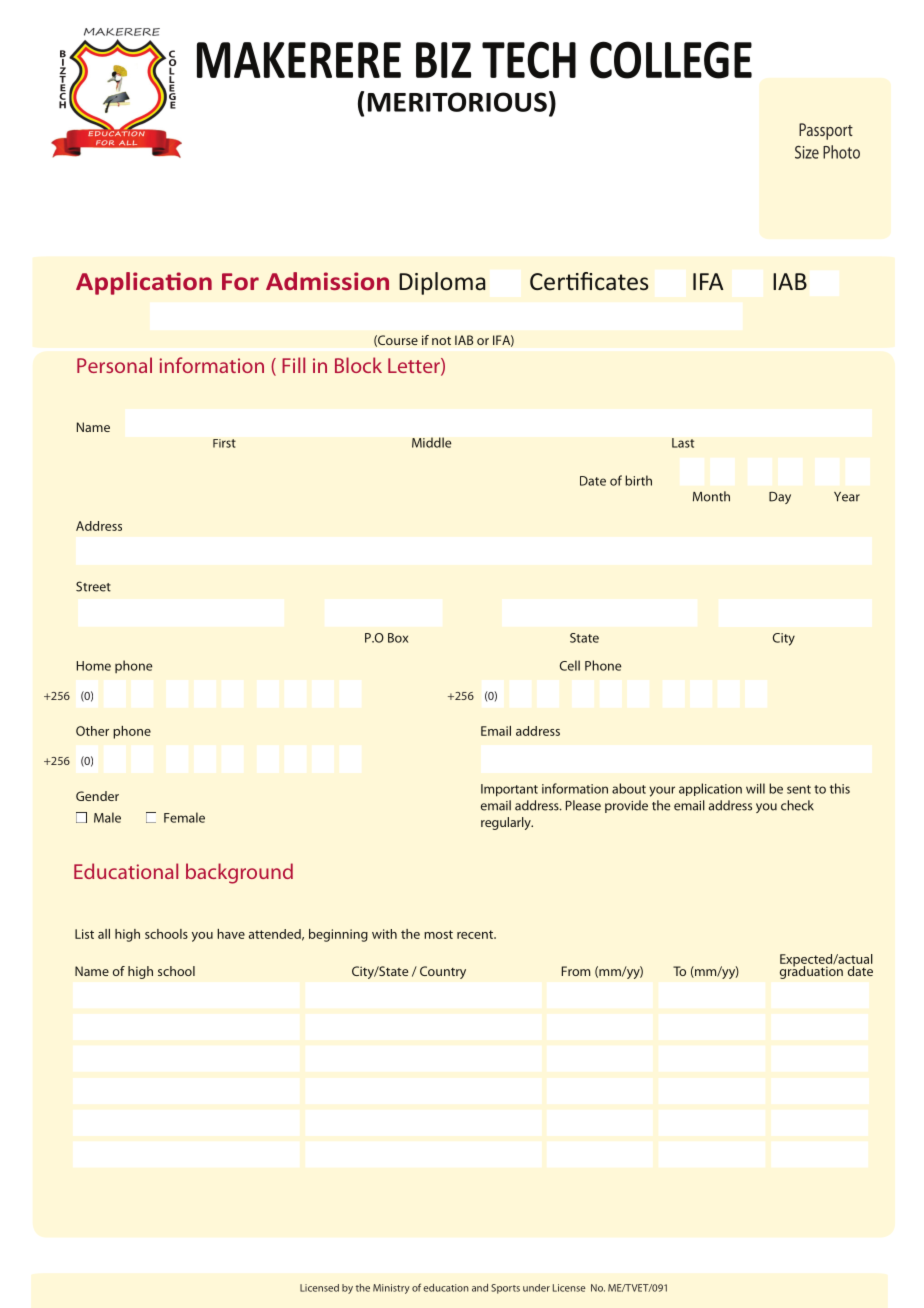 The image size is (924, 1308). Describe the element at coordinates (443, 60) in the image. I see `BIZ` at that location.
